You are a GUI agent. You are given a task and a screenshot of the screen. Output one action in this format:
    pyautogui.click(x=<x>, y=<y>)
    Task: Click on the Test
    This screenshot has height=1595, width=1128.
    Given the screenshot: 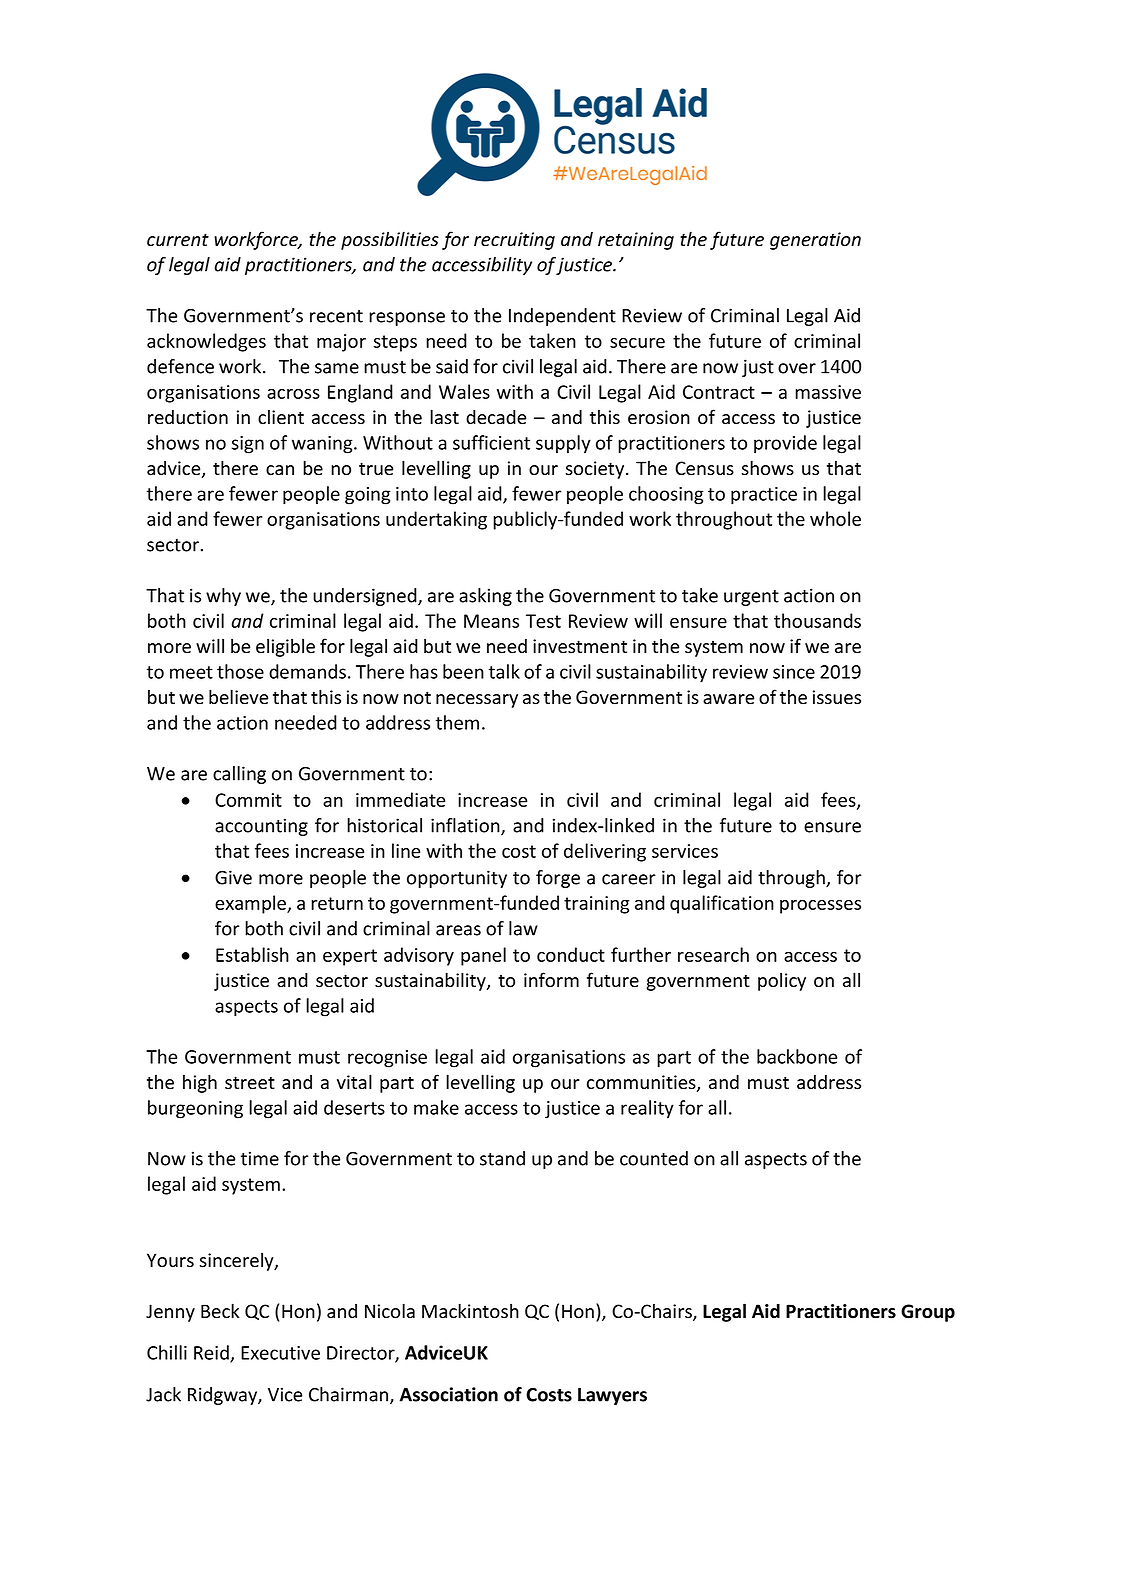 What is the action you would take?
    pyautogui.click(x=543, y=621)
